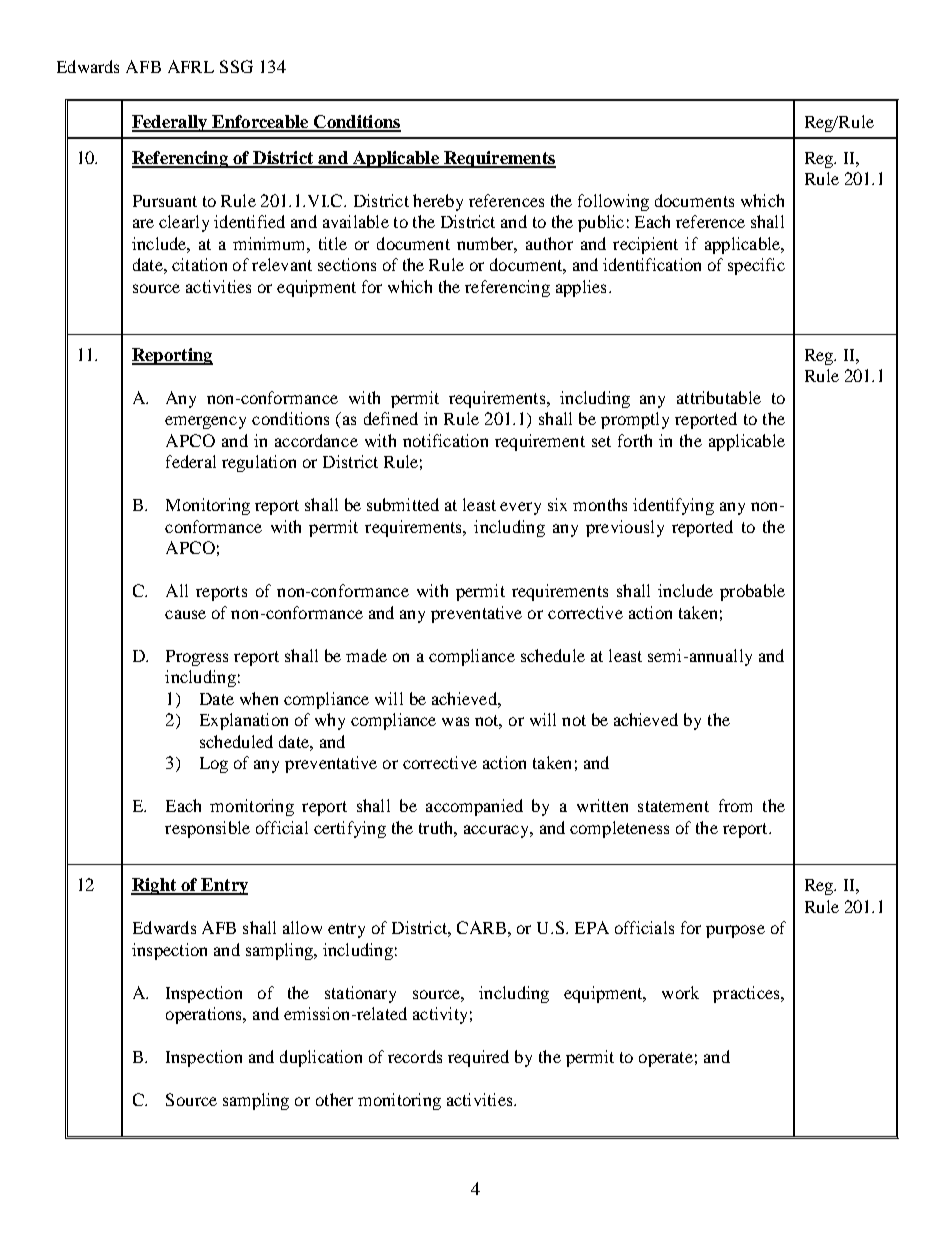 The height and width of the page is (1233, 952). Describe the element at coordinates (613, 202) in the page. I see `following` at that location.
